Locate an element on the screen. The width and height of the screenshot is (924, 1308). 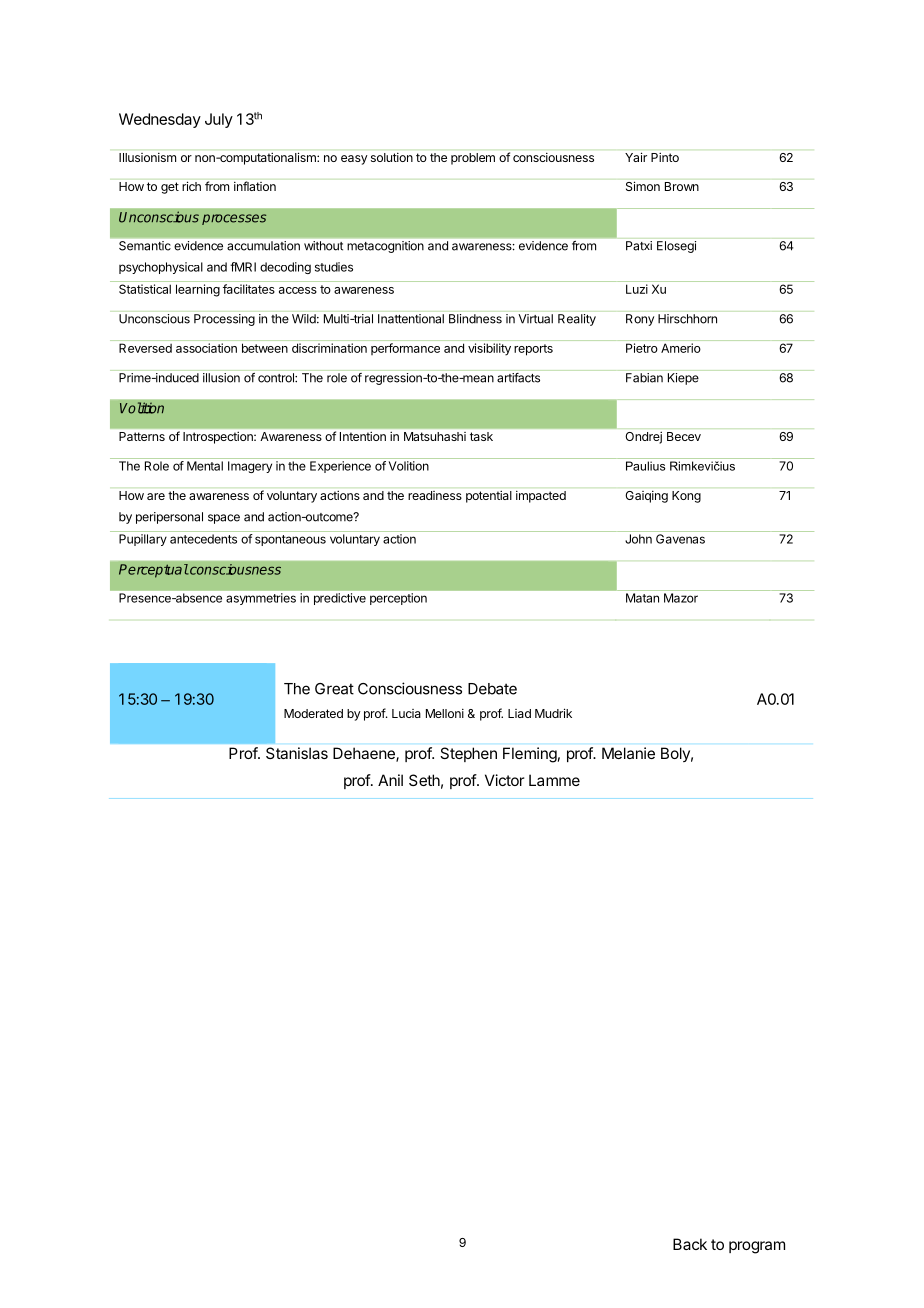
Pinto is located at coordinates (665, 157).
